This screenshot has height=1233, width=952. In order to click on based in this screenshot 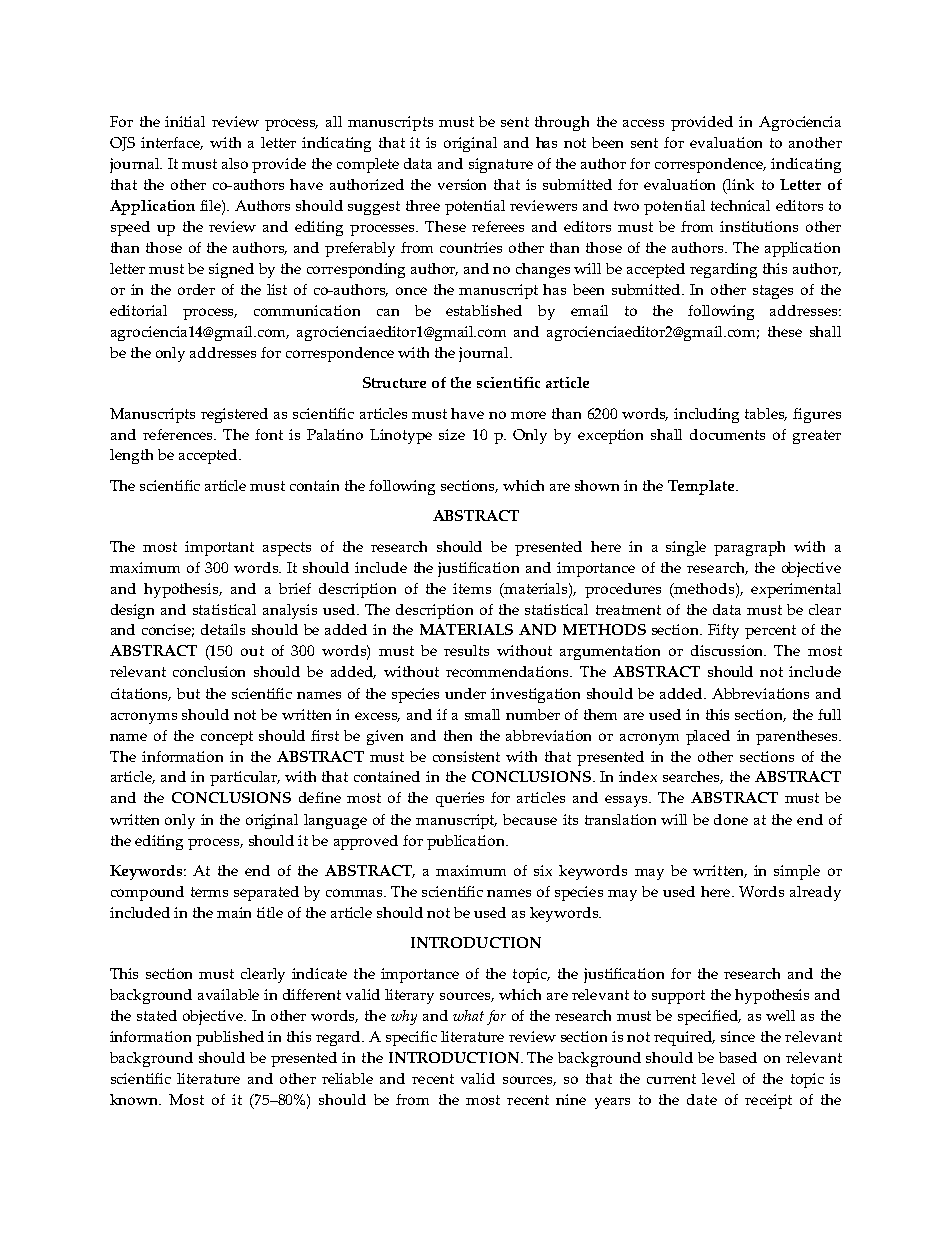, I will do `click(738, 1057)`.
